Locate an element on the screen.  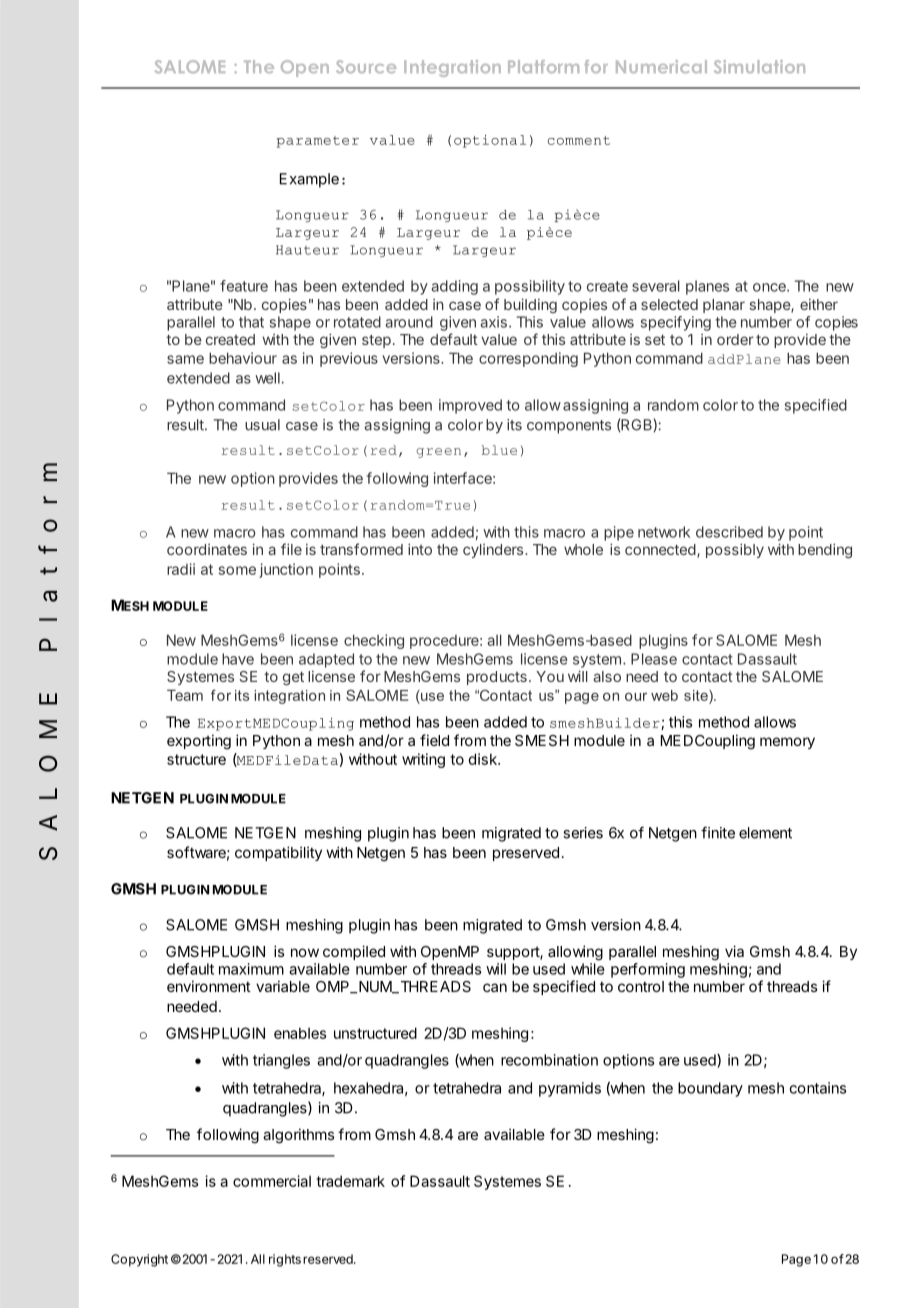
products is located at coordinates (497, 678).
